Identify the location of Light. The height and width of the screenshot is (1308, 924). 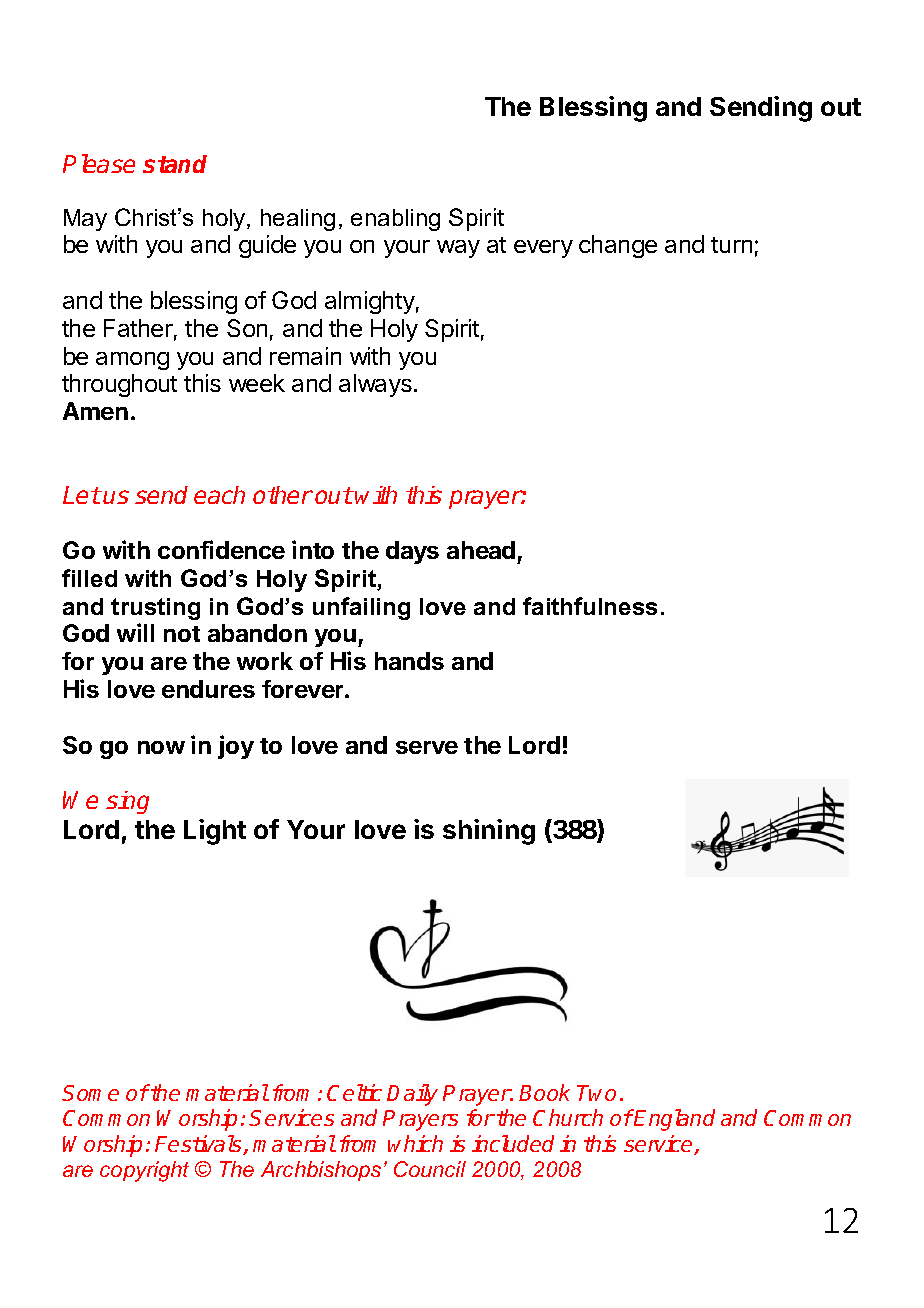
(215, 832).
